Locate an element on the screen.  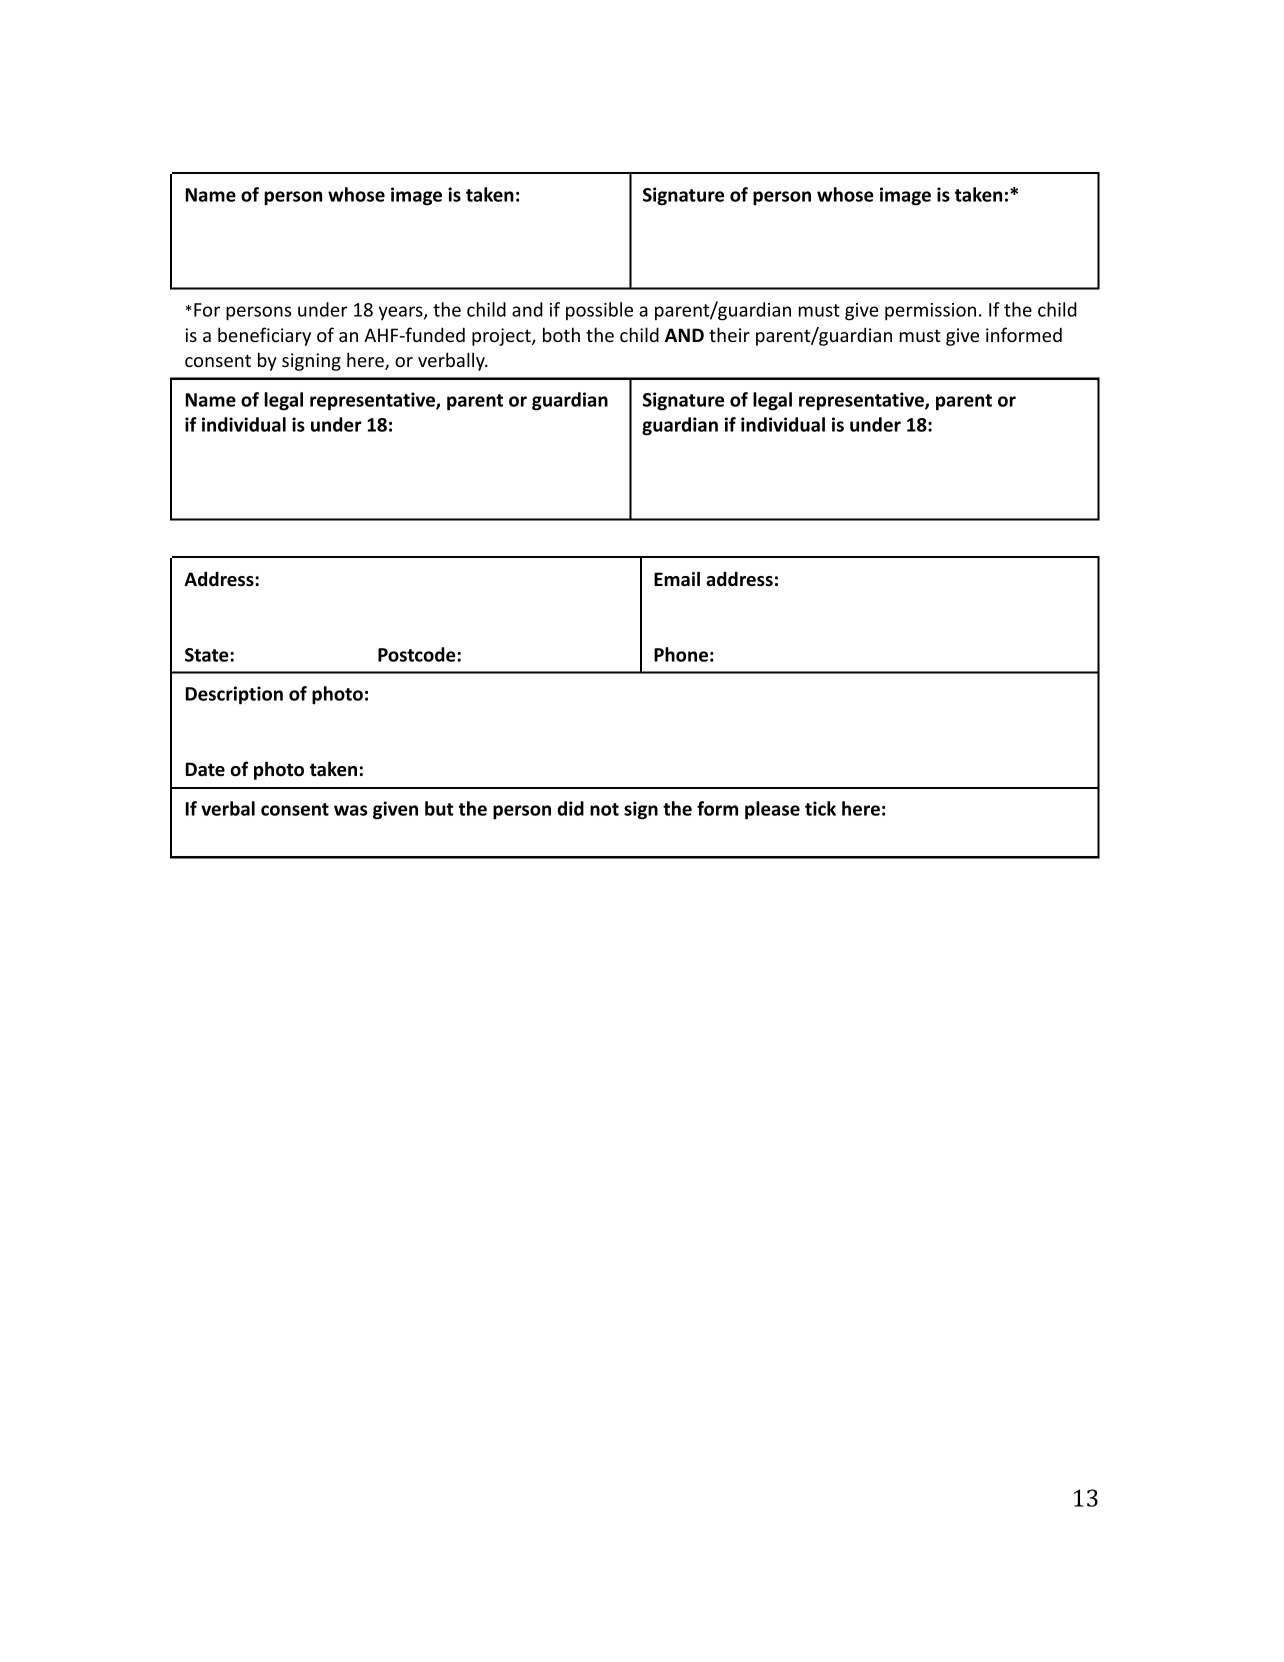
State is located at coordinates (208, 655).
